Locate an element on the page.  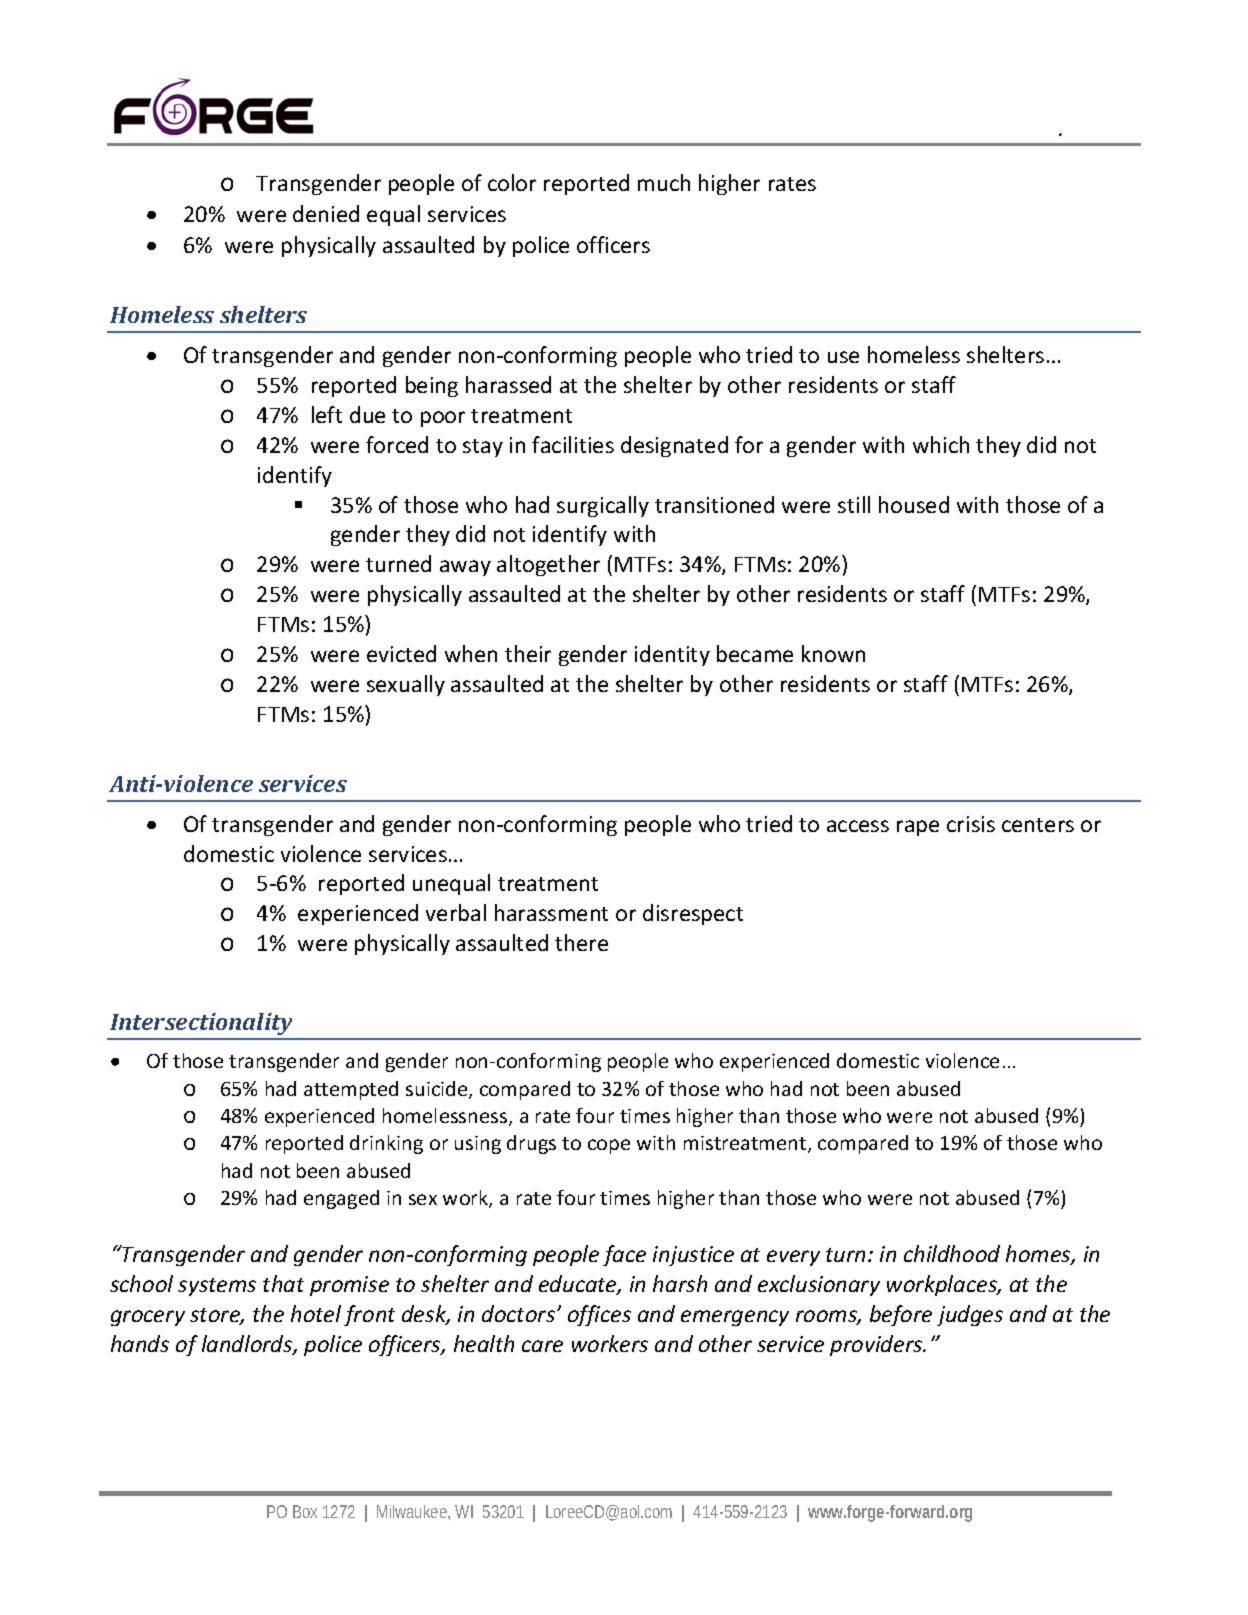
cope is located at coordinates (609, 1146).
